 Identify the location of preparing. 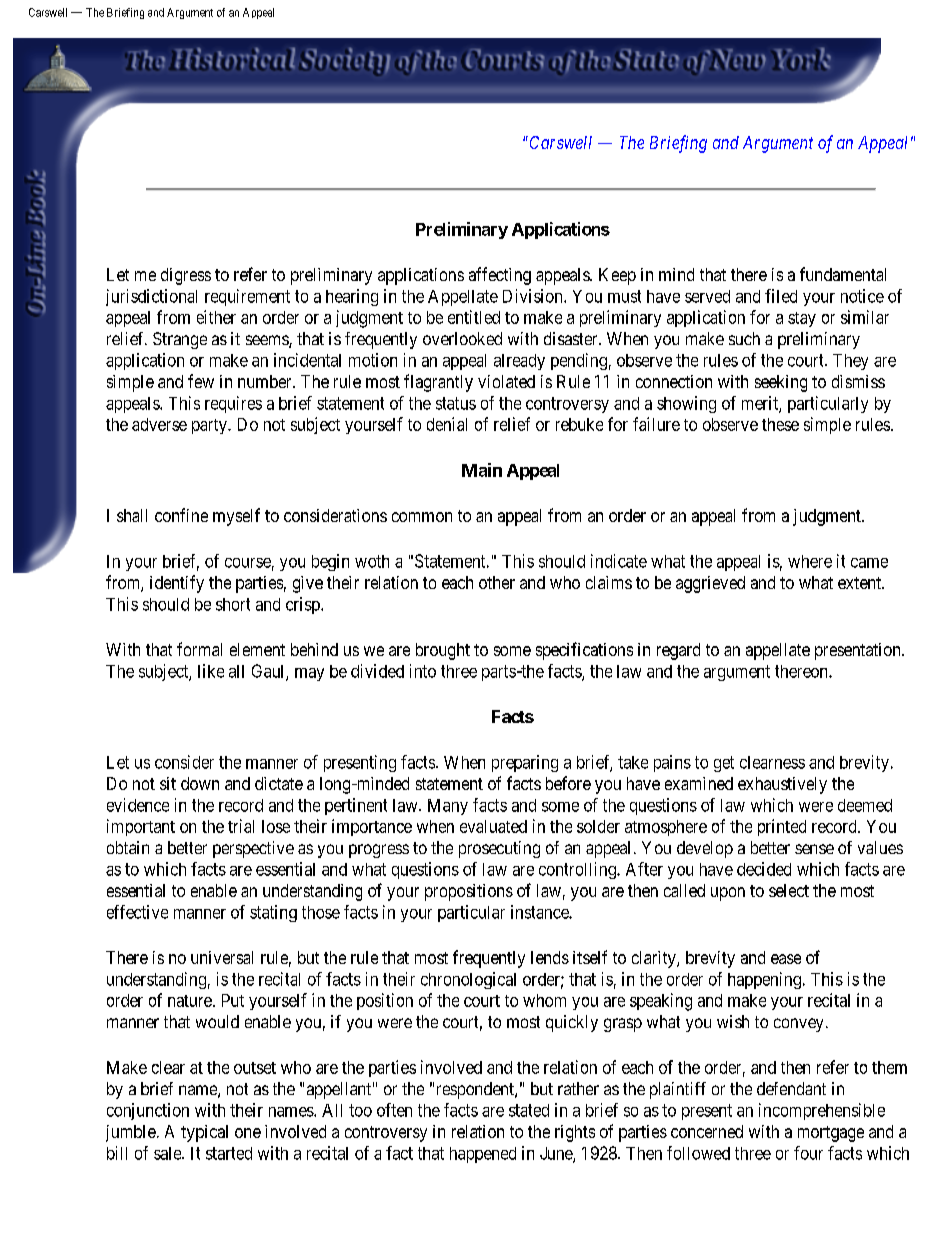
(525, 763).
